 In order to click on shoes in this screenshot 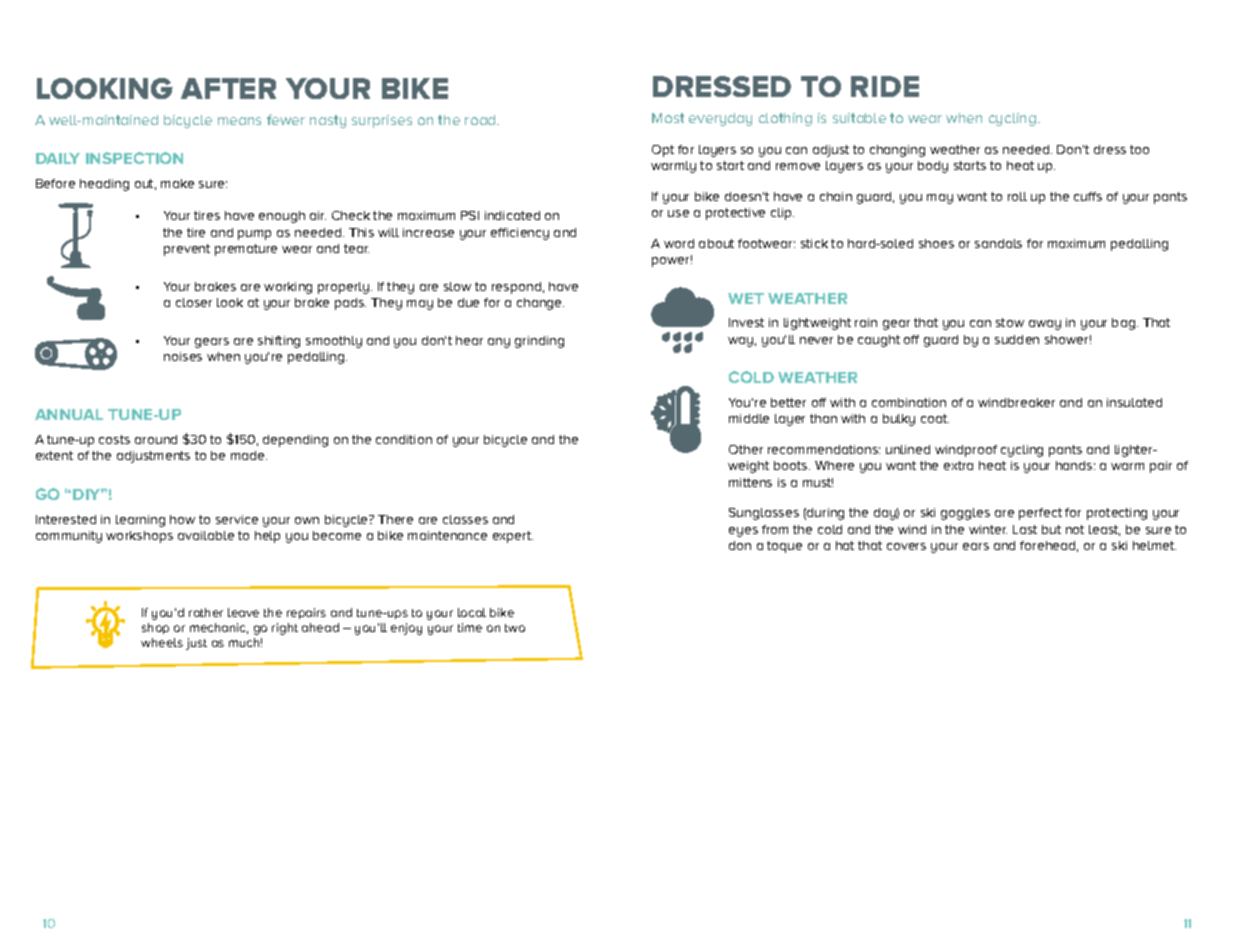, I will do `click(936, 243)`.
